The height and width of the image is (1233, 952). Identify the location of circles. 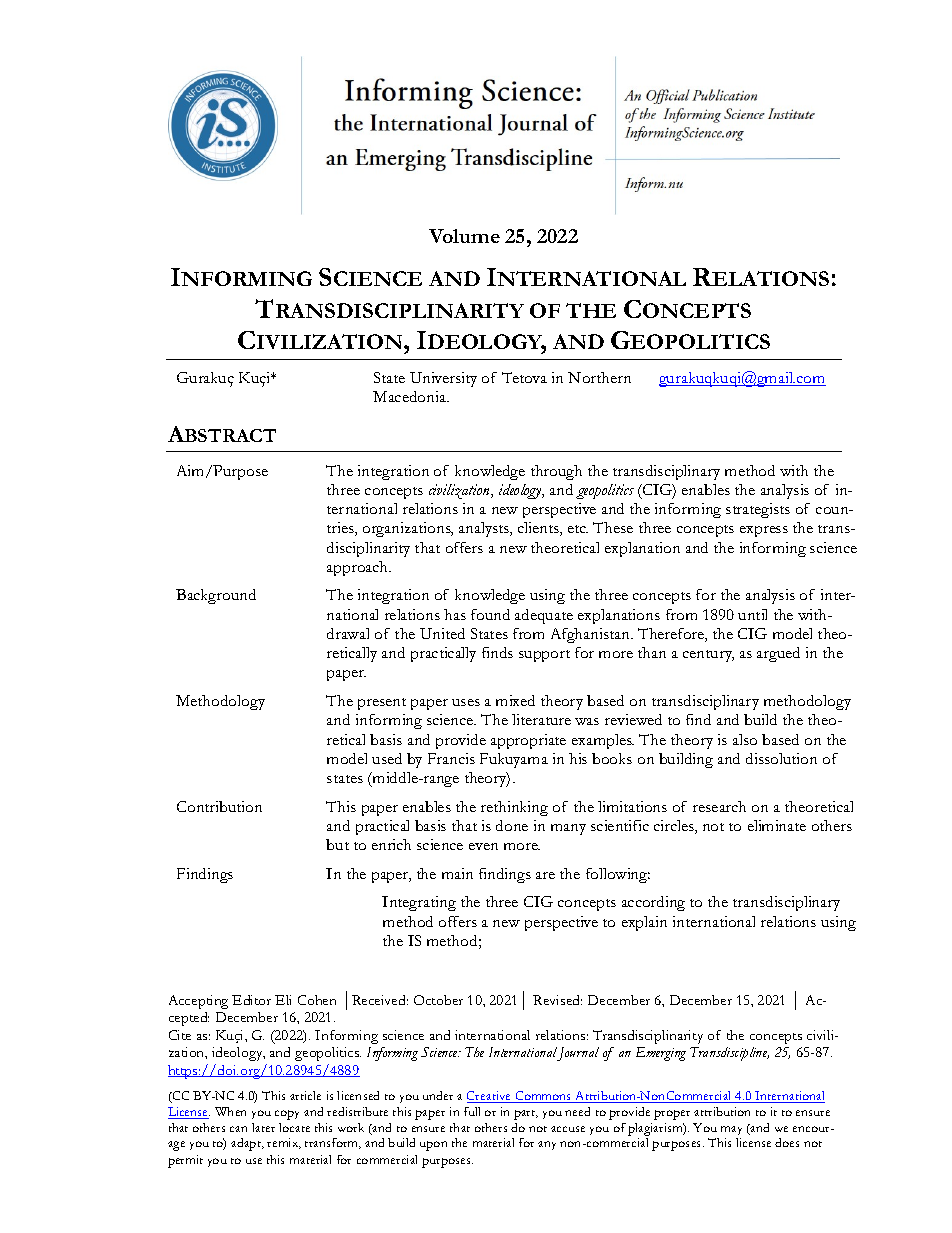
(675, 827).
